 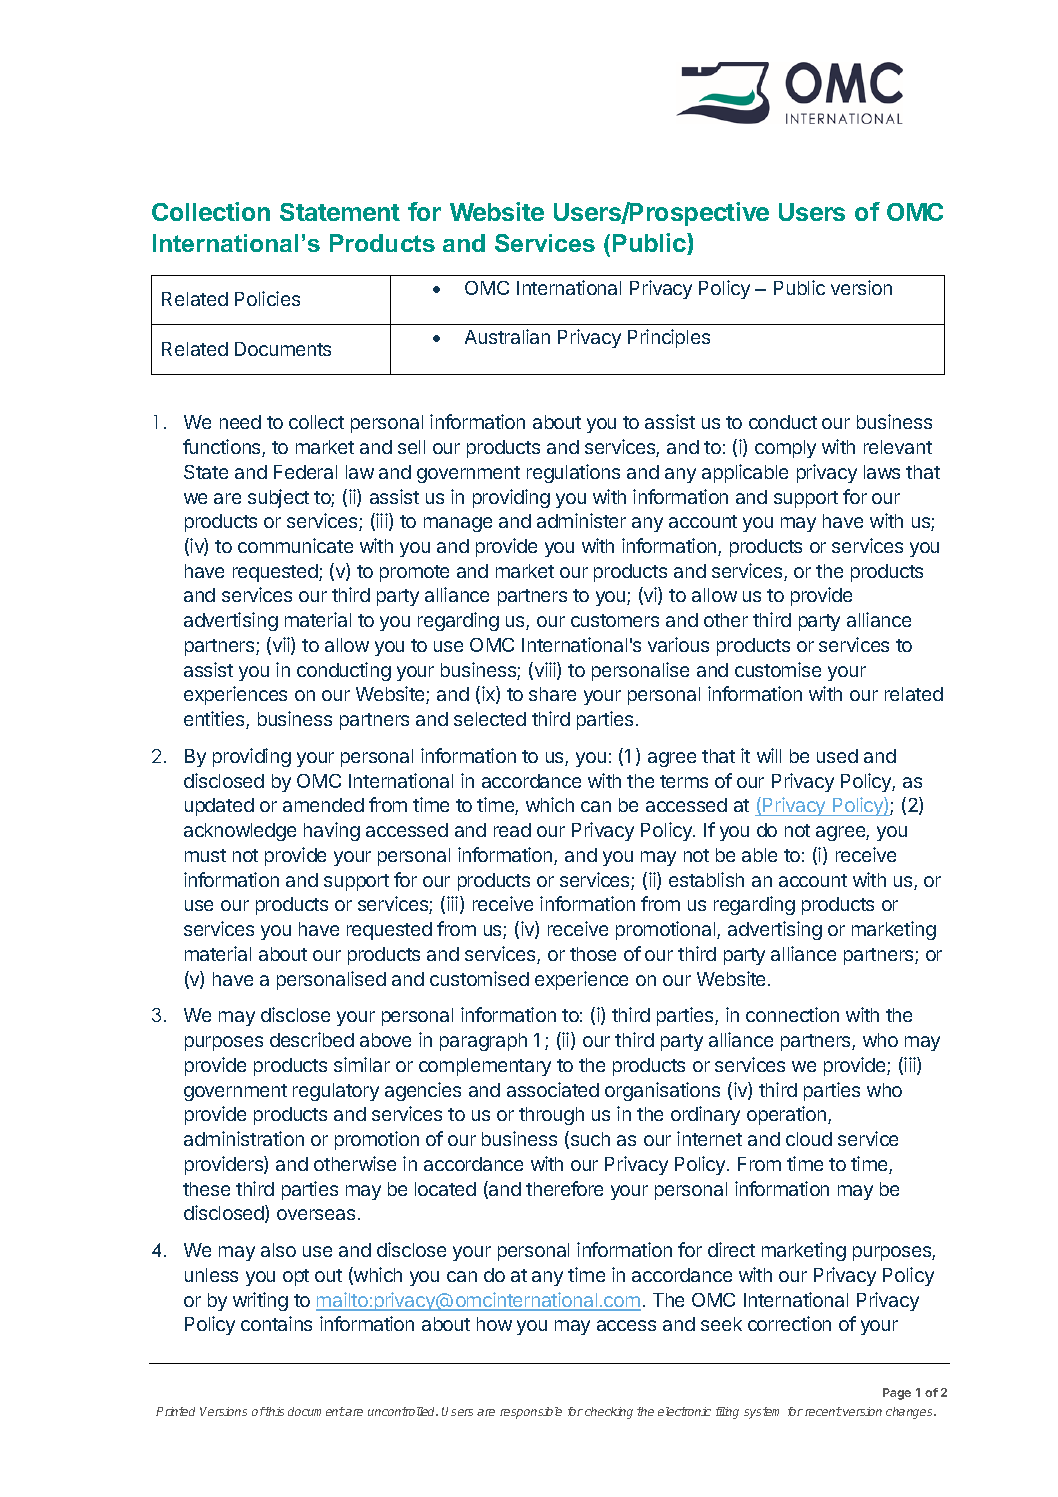 I want to click on establish, so click(x=706, y=879).
